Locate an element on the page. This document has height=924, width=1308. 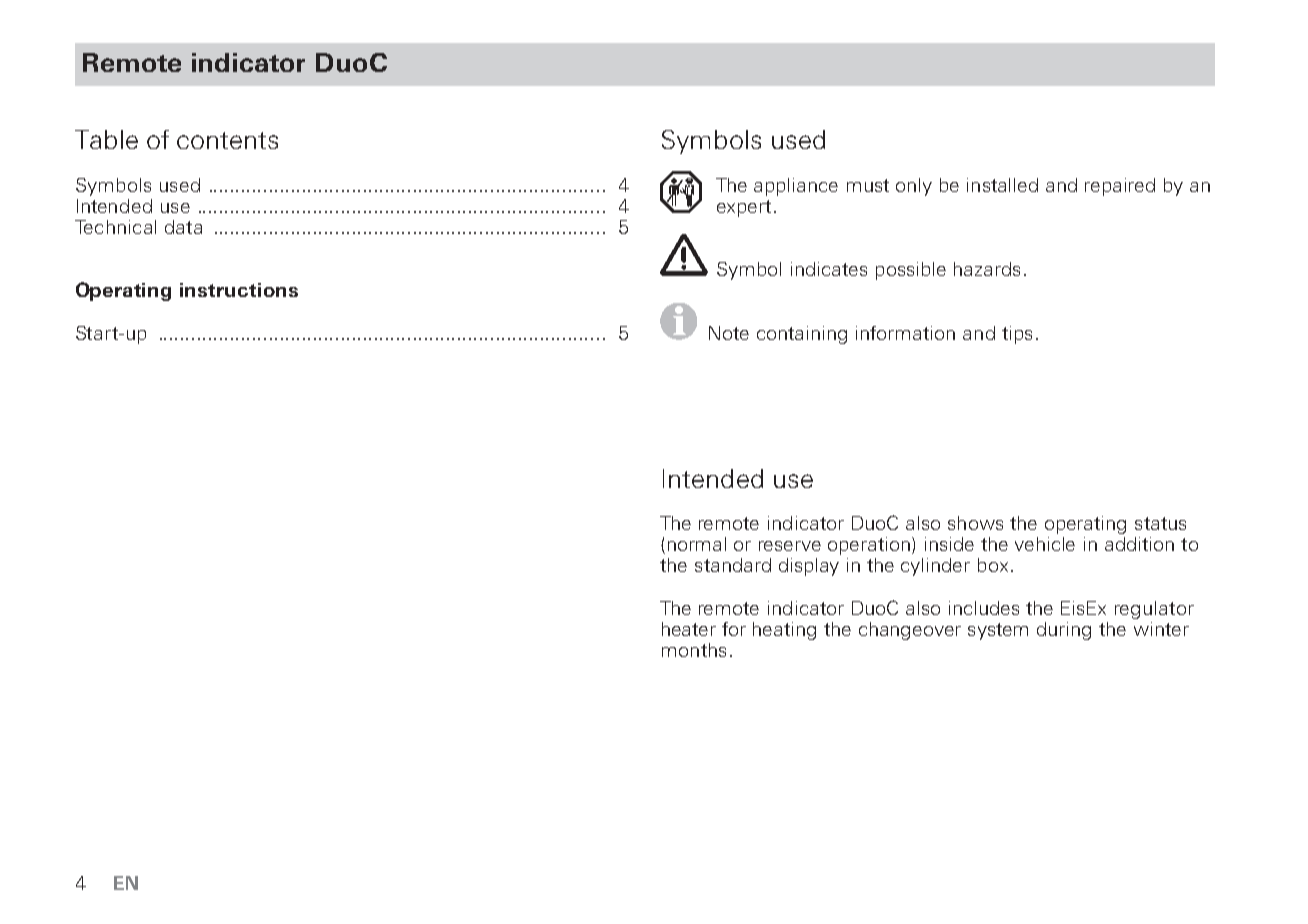
during is located at coordinates (1064, 631).
